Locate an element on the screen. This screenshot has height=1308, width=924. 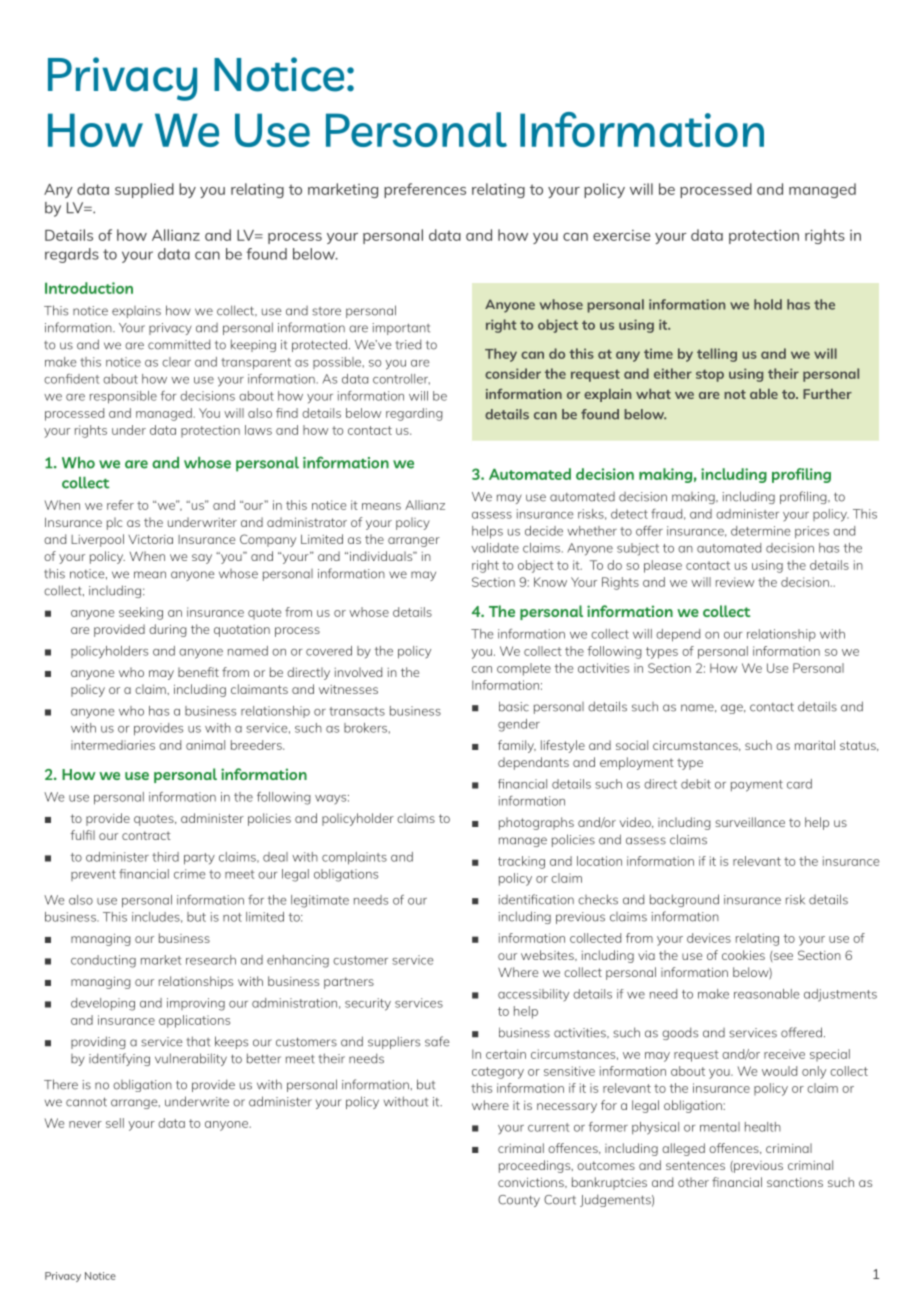
County is located at coordinates (519, 1201).
